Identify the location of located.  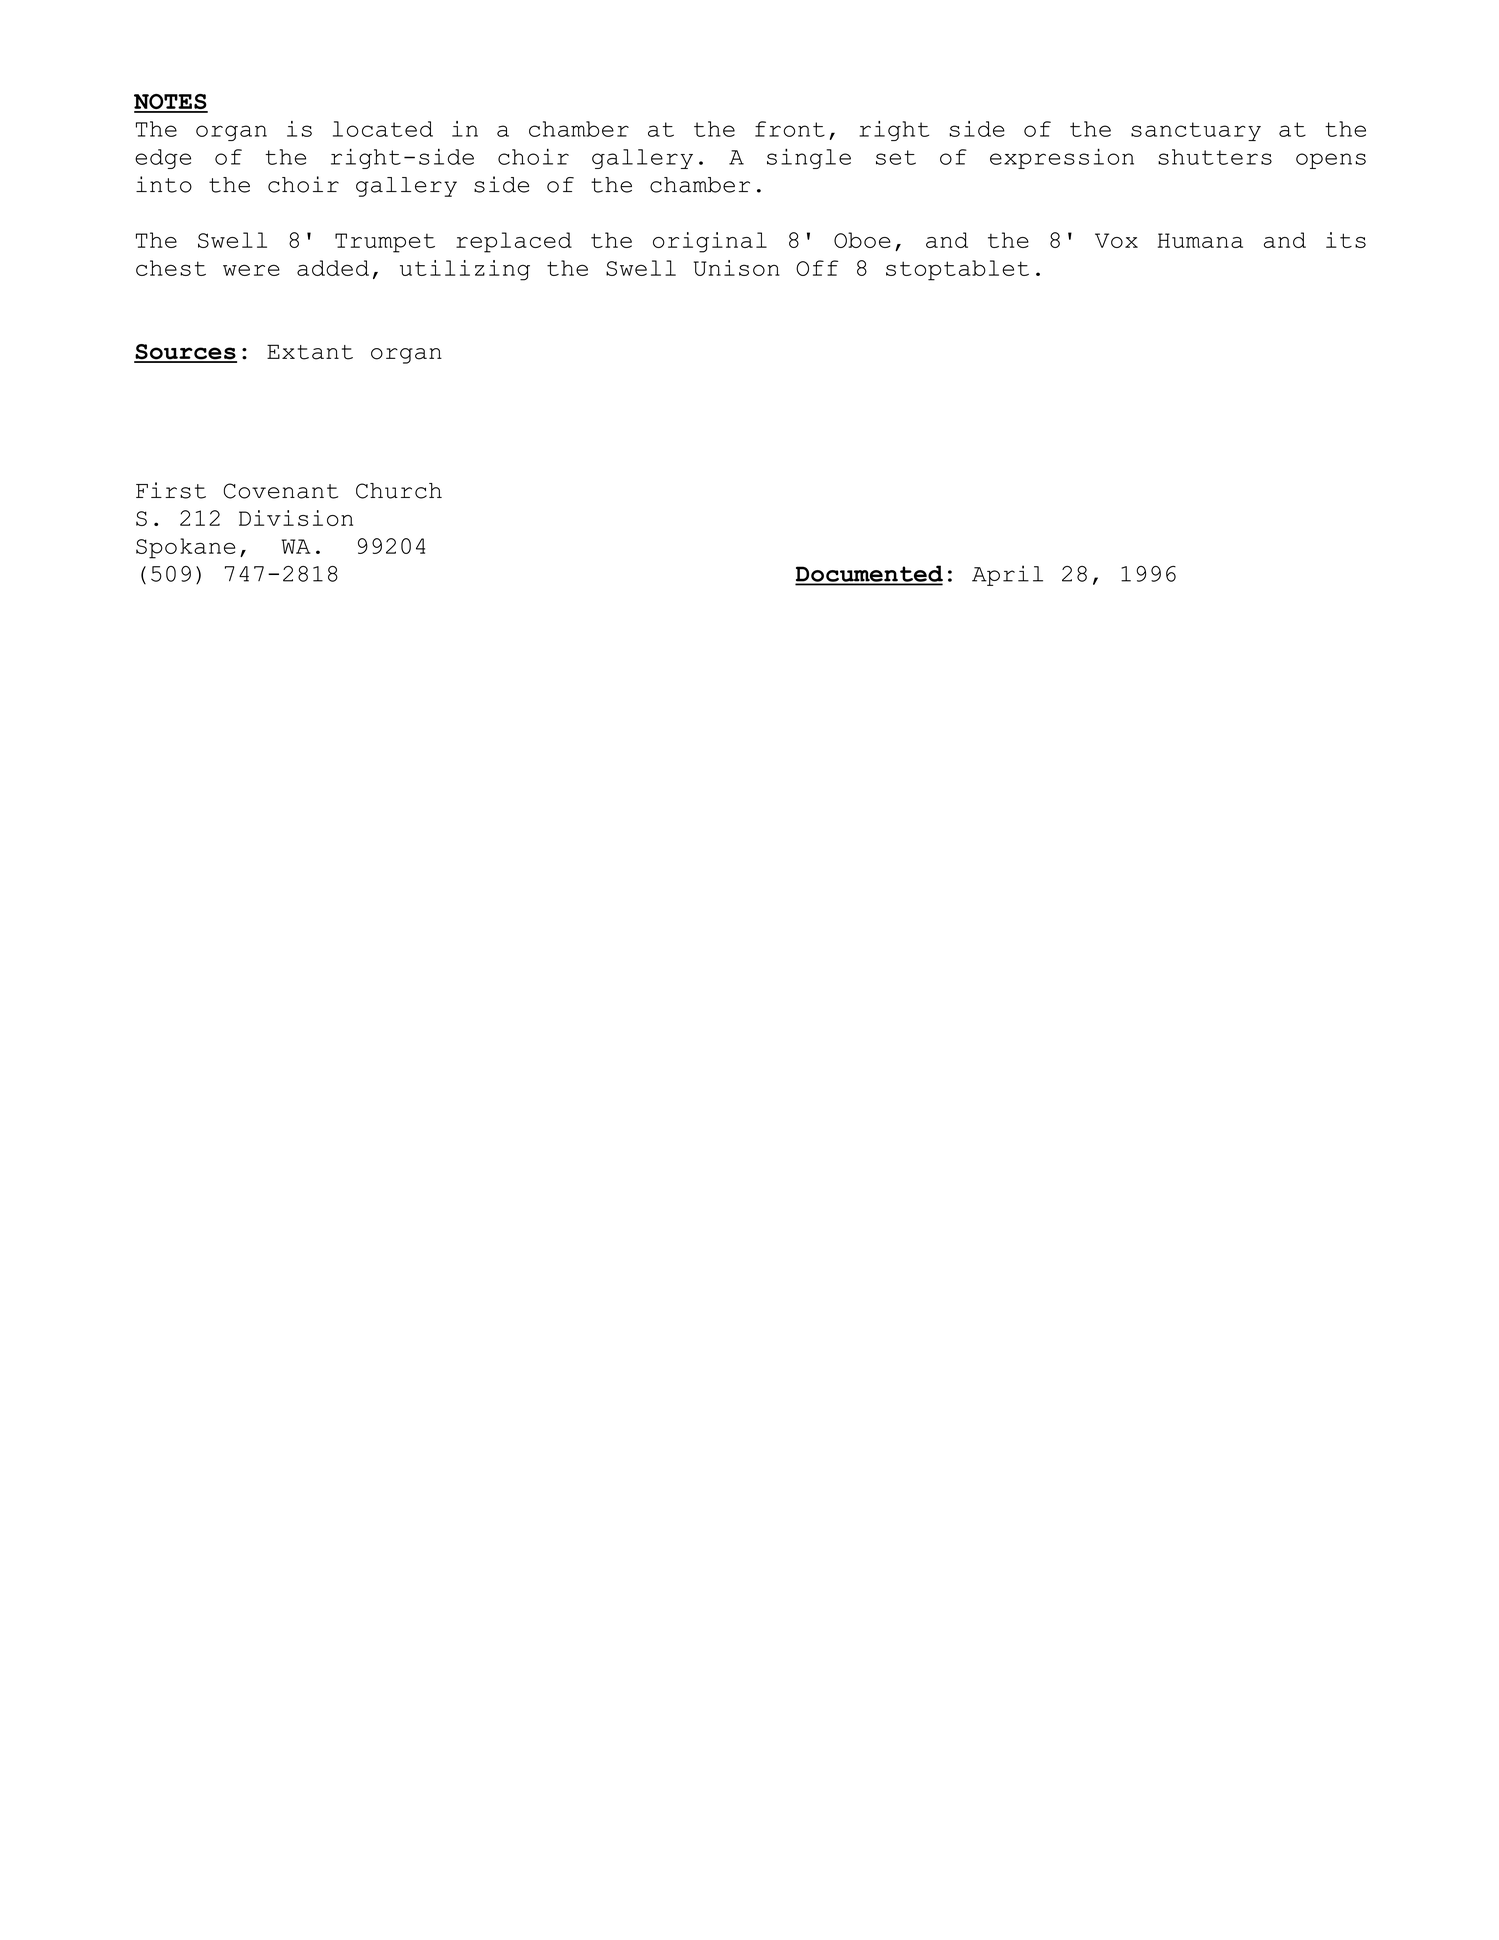
(383, 129).
